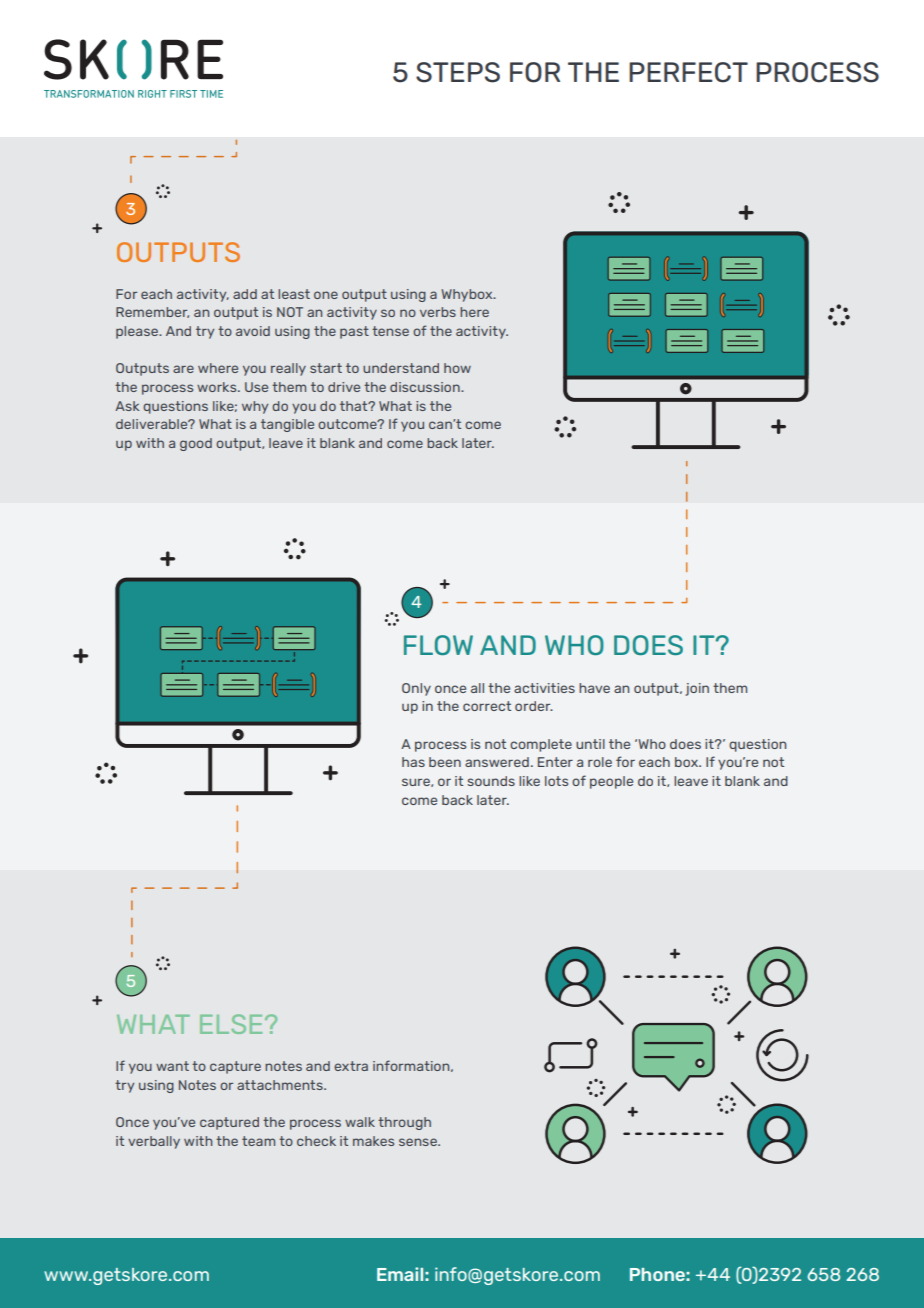 Image resolution: width=924 pixels, height=1308 pixels. I want to click on have, so click(594, 688).
